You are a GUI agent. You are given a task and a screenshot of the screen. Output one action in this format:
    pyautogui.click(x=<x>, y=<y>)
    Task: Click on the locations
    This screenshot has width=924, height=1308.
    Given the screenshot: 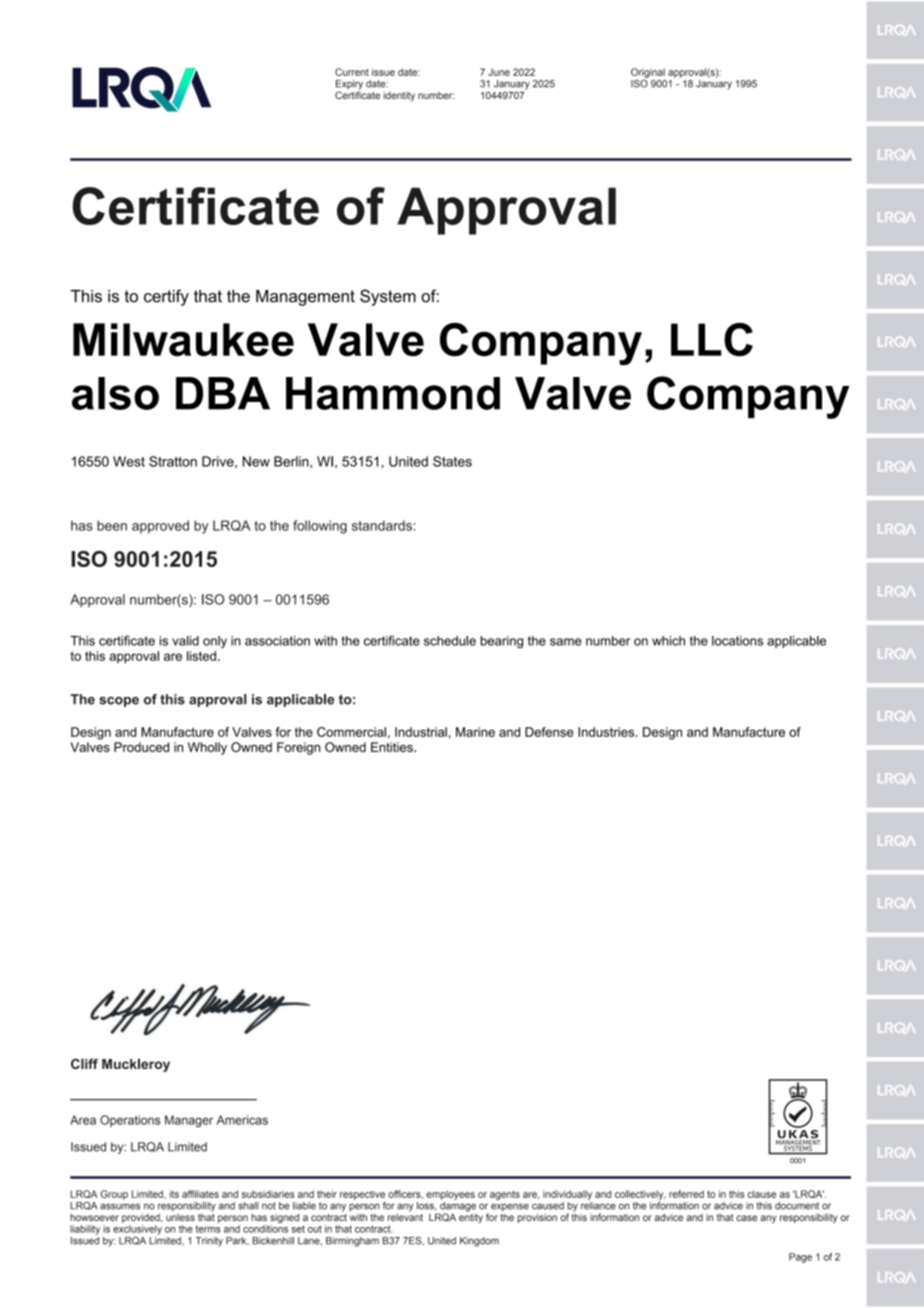 What is the action you would take?
    pyautogui.click(x=737, y=641)
